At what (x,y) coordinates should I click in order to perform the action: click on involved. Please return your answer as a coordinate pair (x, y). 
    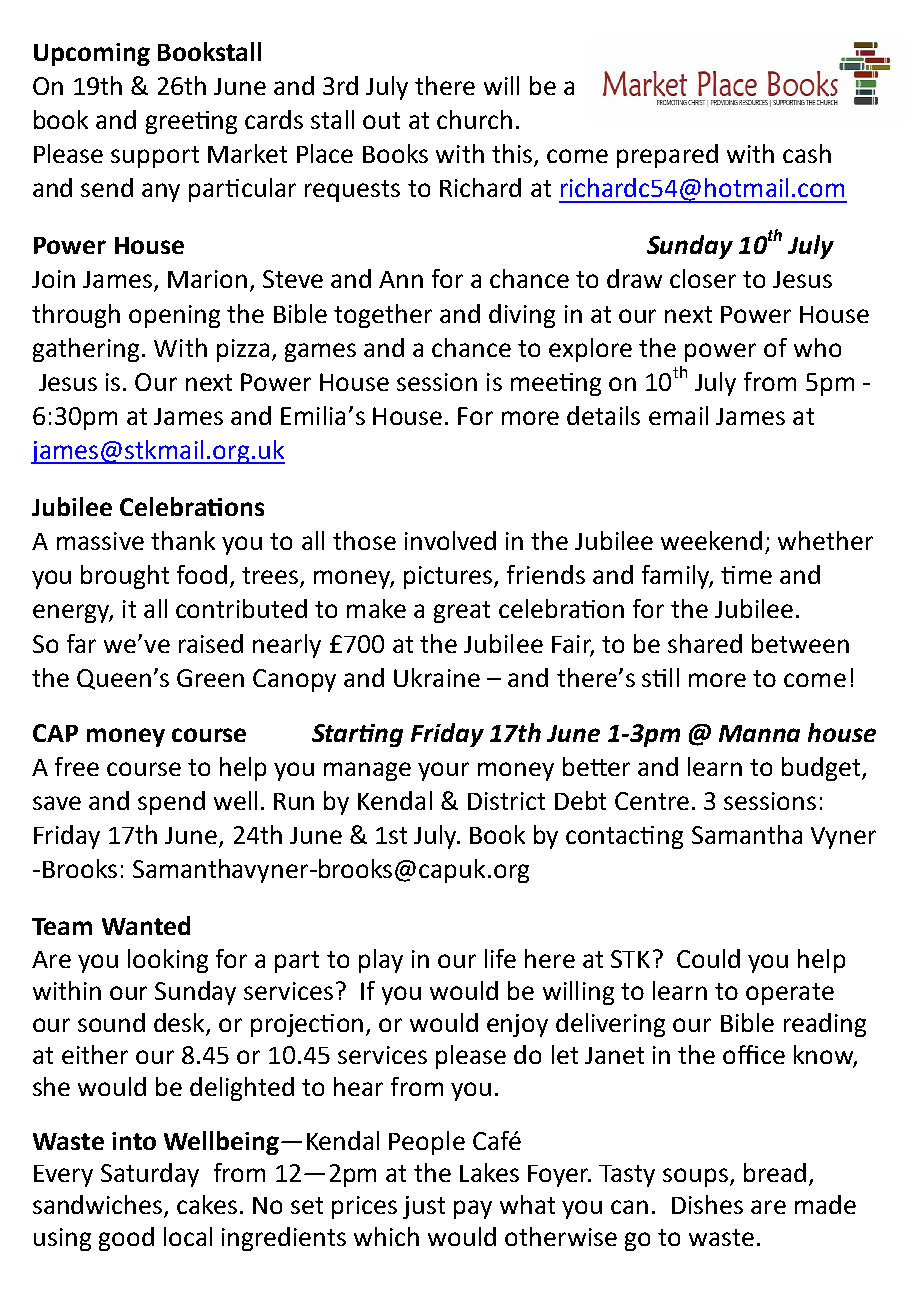
    Looking at the image, I should click on (450, 540).
